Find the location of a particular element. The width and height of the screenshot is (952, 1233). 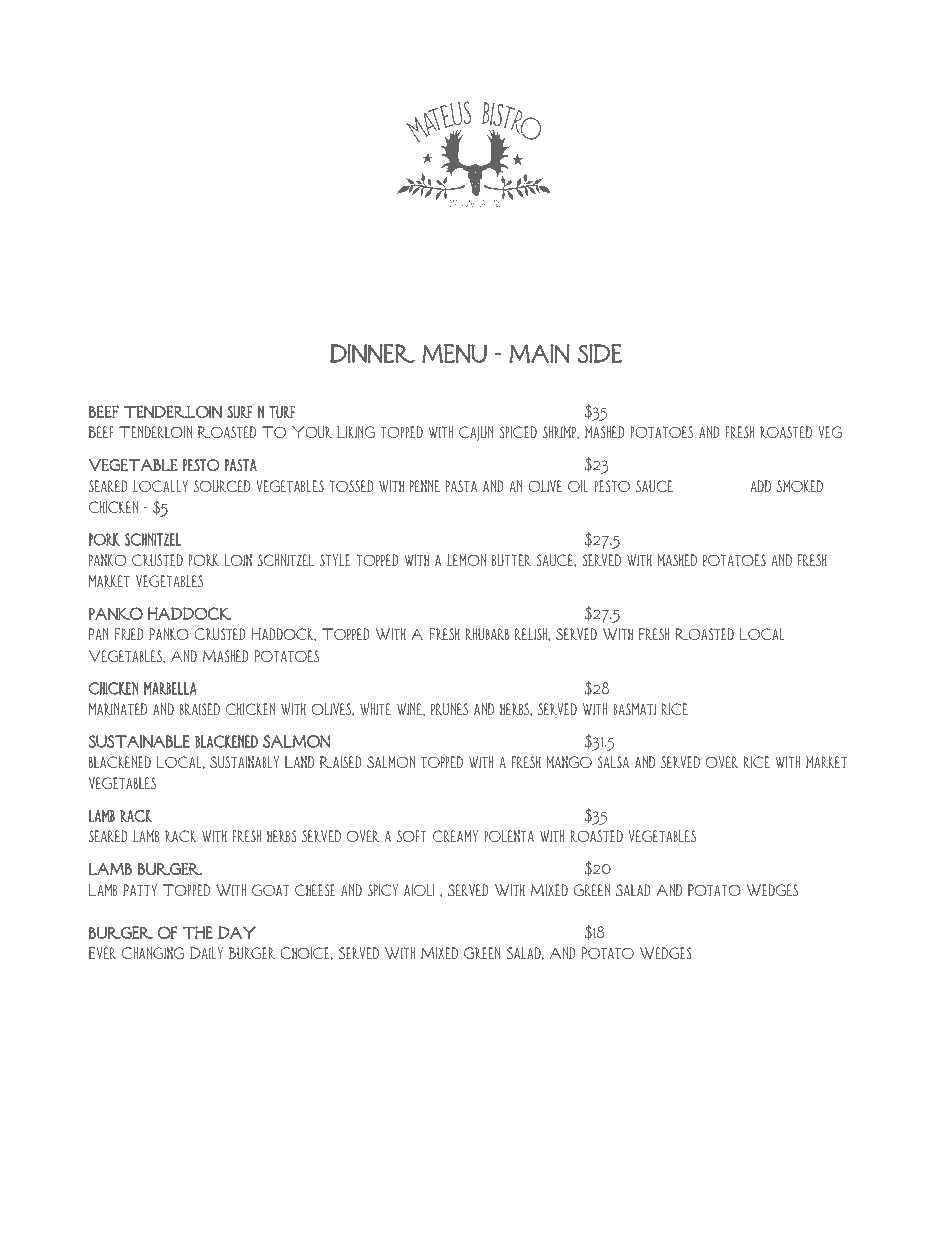

SIDE is located at coordinates (600, 353).
